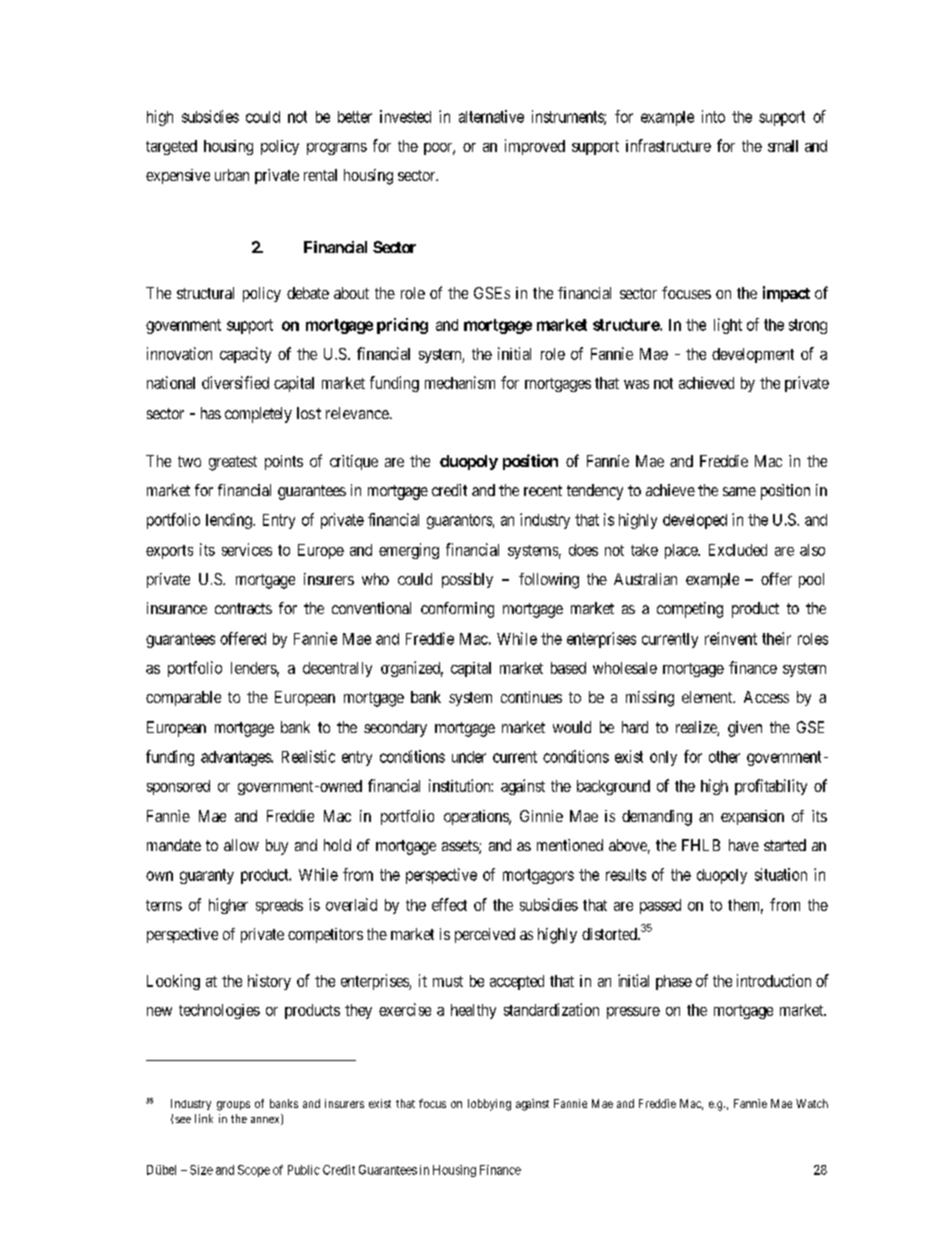  Describe the element at coordinates (491, 116) in the screenshot. I see `alternative` at that location.
